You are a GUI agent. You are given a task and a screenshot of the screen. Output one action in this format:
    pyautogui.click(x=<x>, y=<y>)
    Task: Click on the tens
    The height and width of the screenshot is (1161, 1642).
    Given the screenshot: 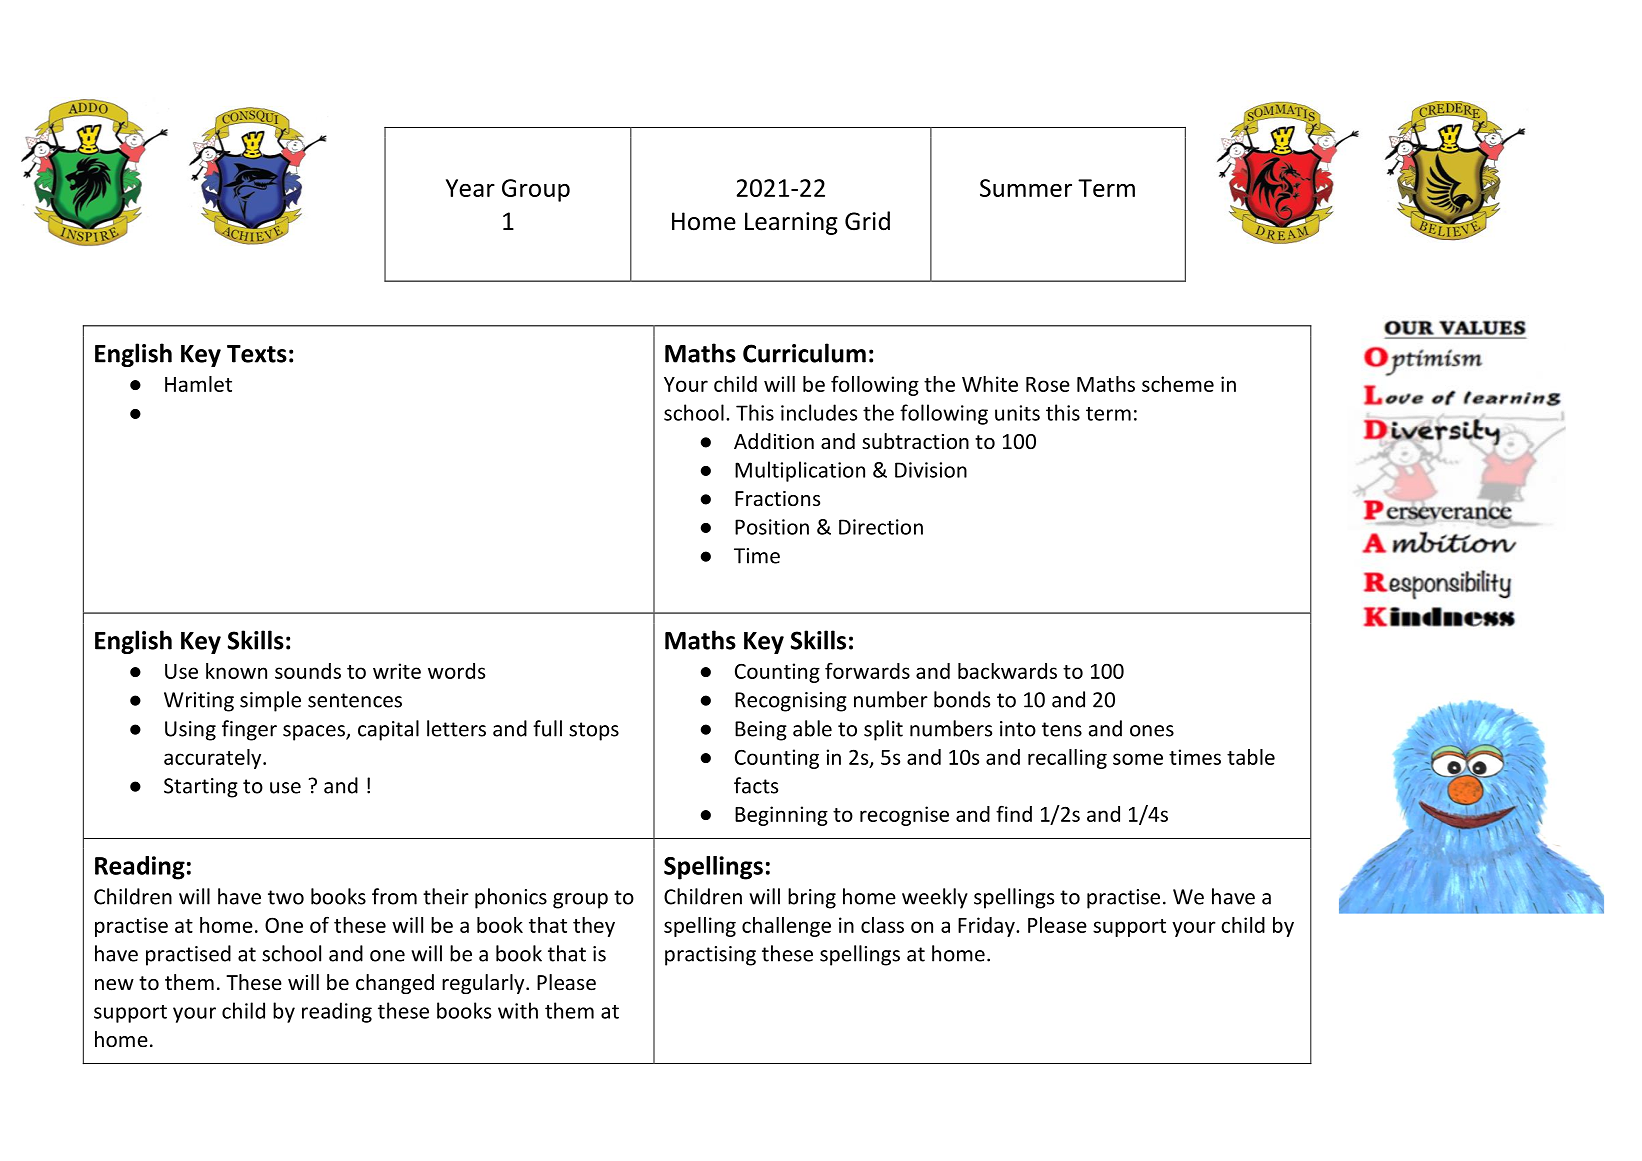 What is the action you would take?
    pyautogui.click(x=1062, y=729)
